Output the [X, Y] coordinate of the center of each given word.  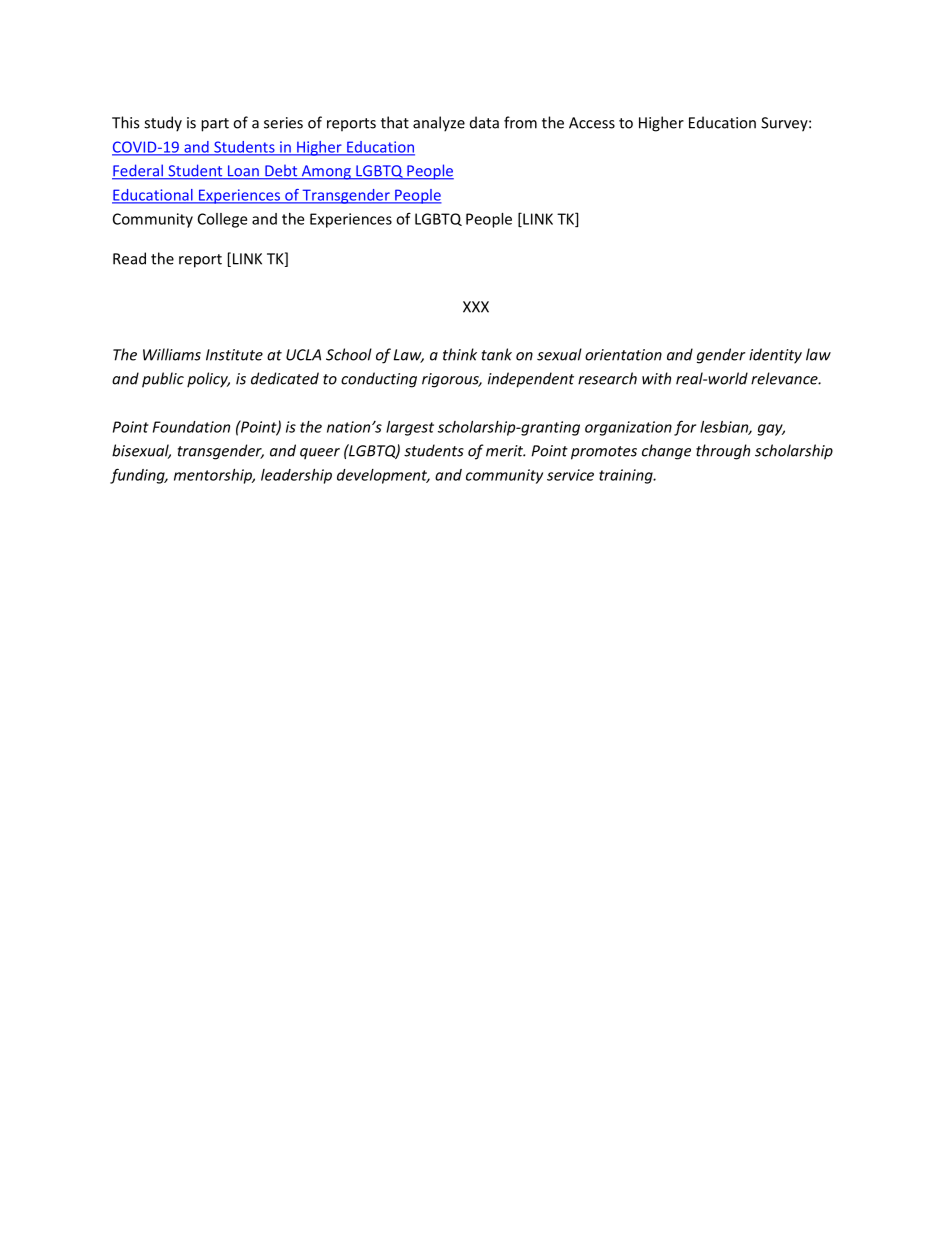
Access [592, 123]
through [723, 452]
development [383, 476]
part [215, 125]
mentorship [214, 476]
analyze [439, 124]
